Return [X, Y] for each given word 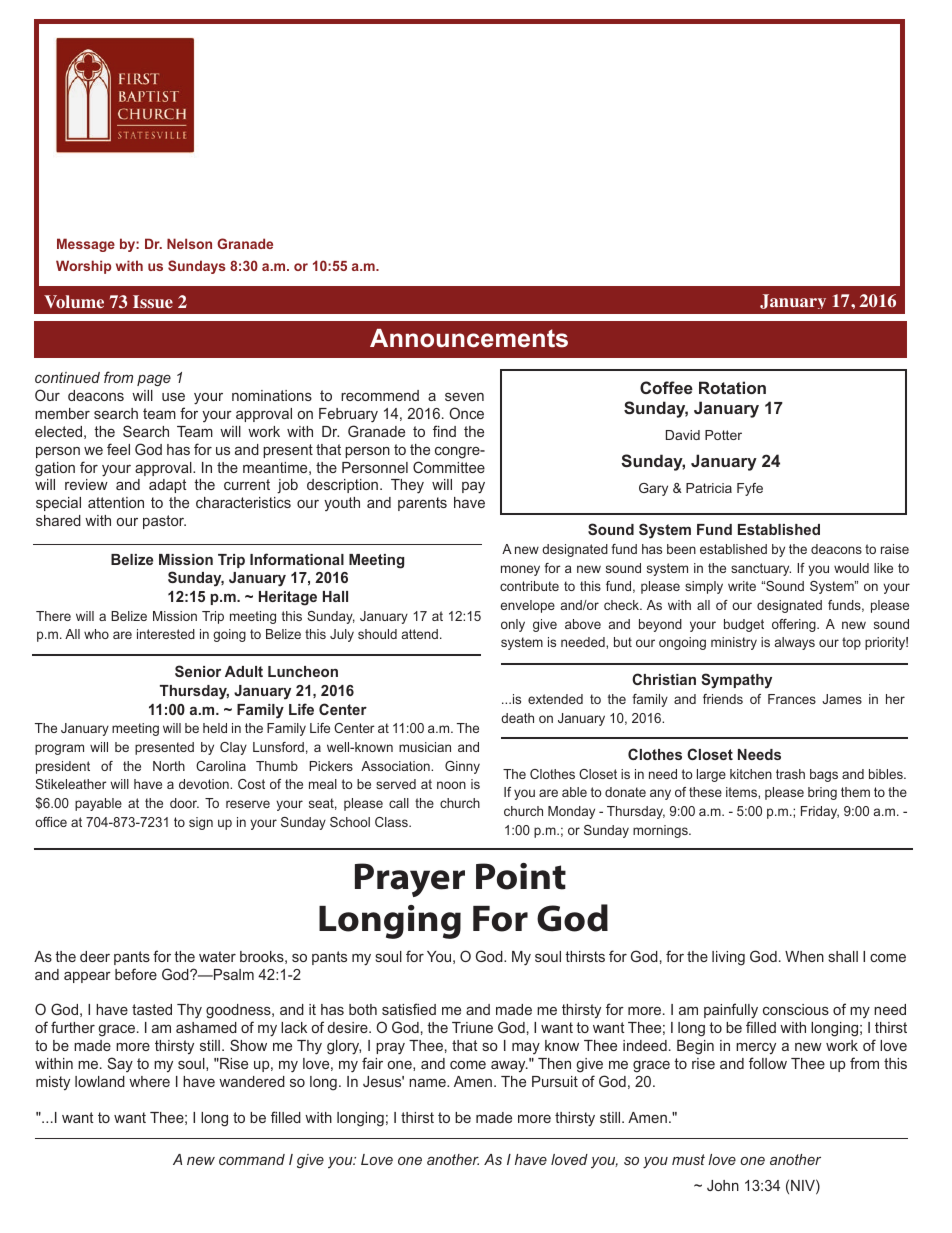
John [723, 1185]
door [184, 803]
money [520, 570]
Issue [153, 301]
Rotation [732, 387]
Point [521, 876]
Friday [820, 812]
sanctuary [761, 569]
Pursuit [555, 1081]
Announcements [469, 338]
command [252, 1159]
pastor [164, 522]
